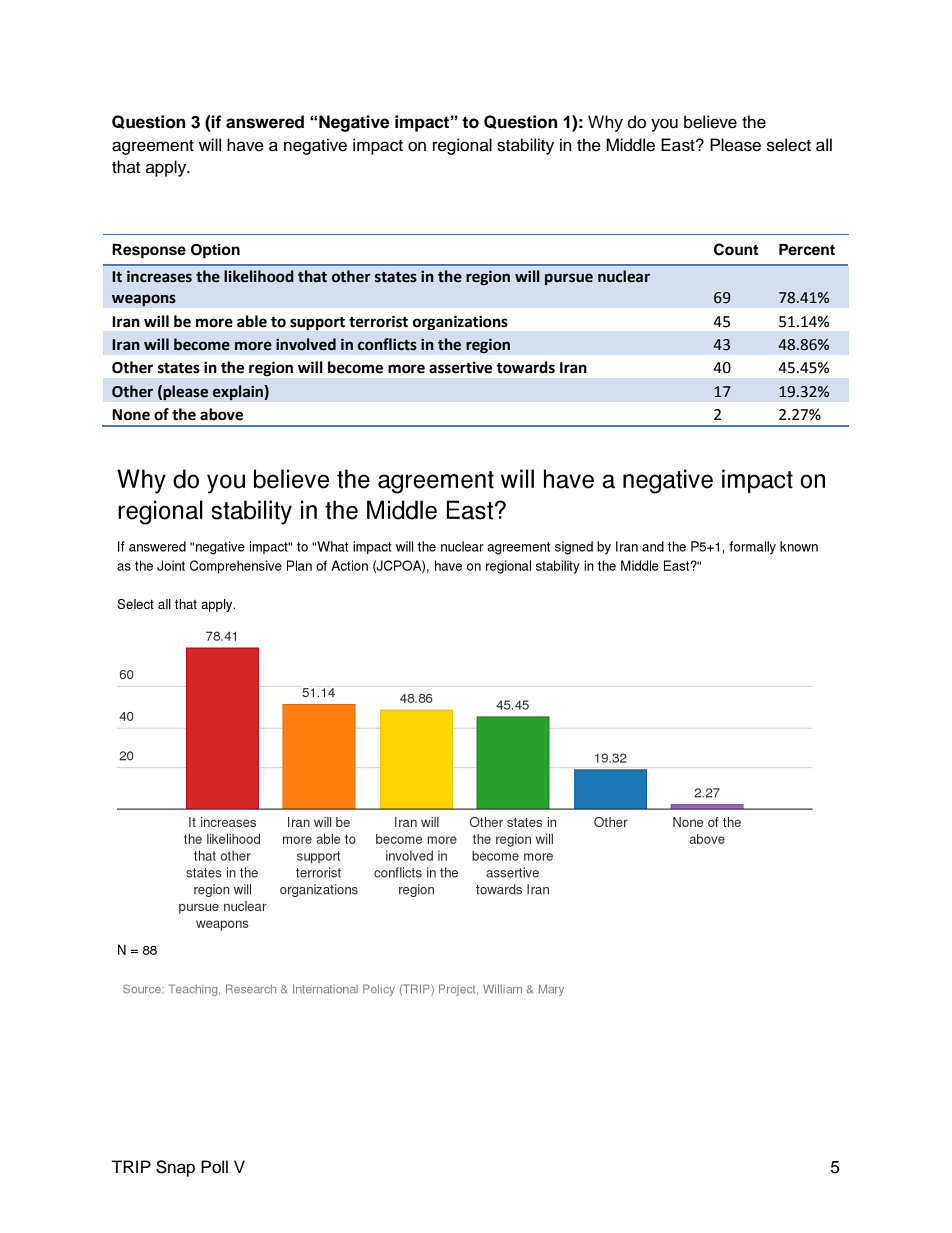  Describe the element at coordinates (214, 1167) in the screenshot. I see `Poll` at that location.
